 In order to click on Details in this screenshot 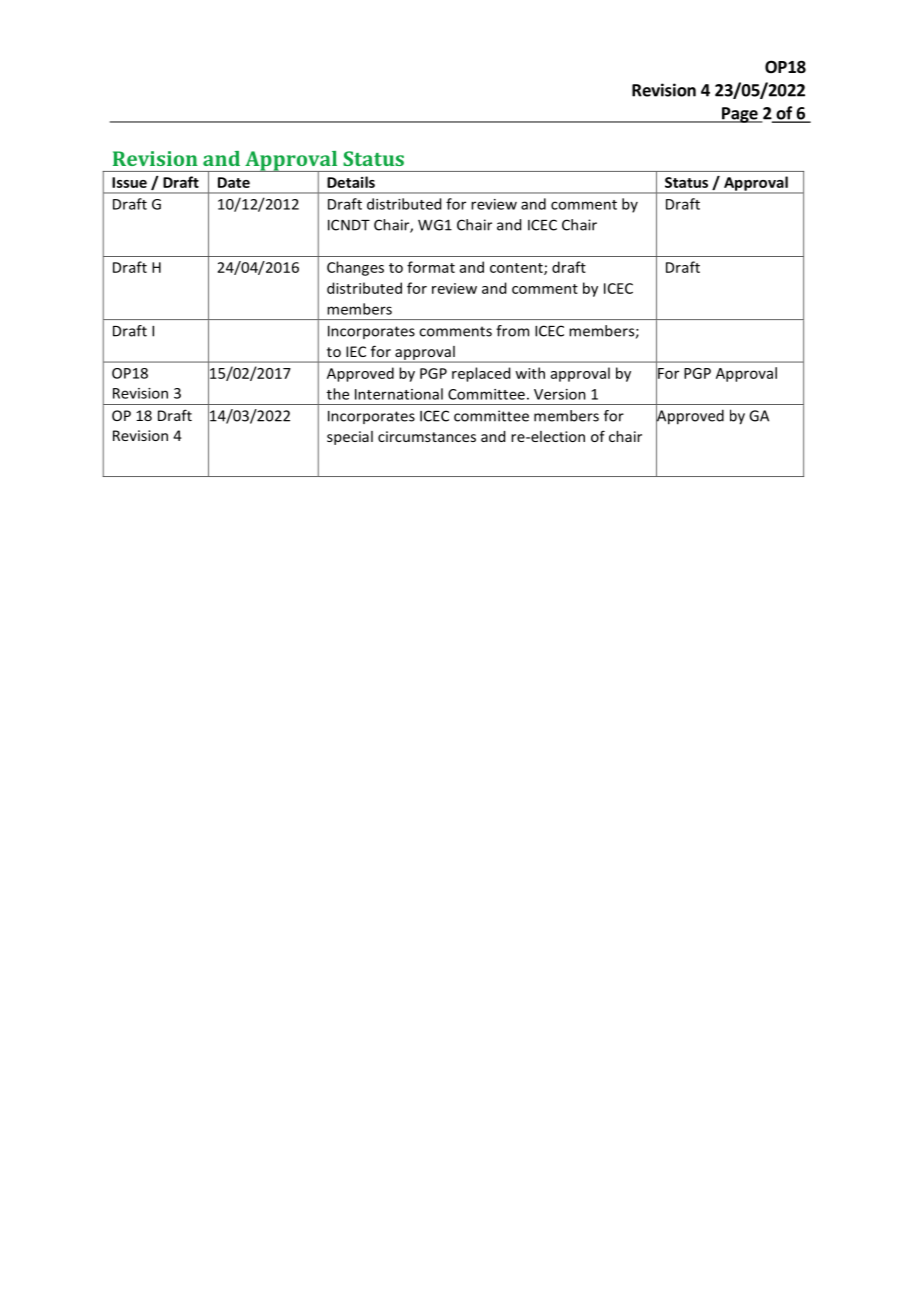, I will do `click(351, 182)`.
